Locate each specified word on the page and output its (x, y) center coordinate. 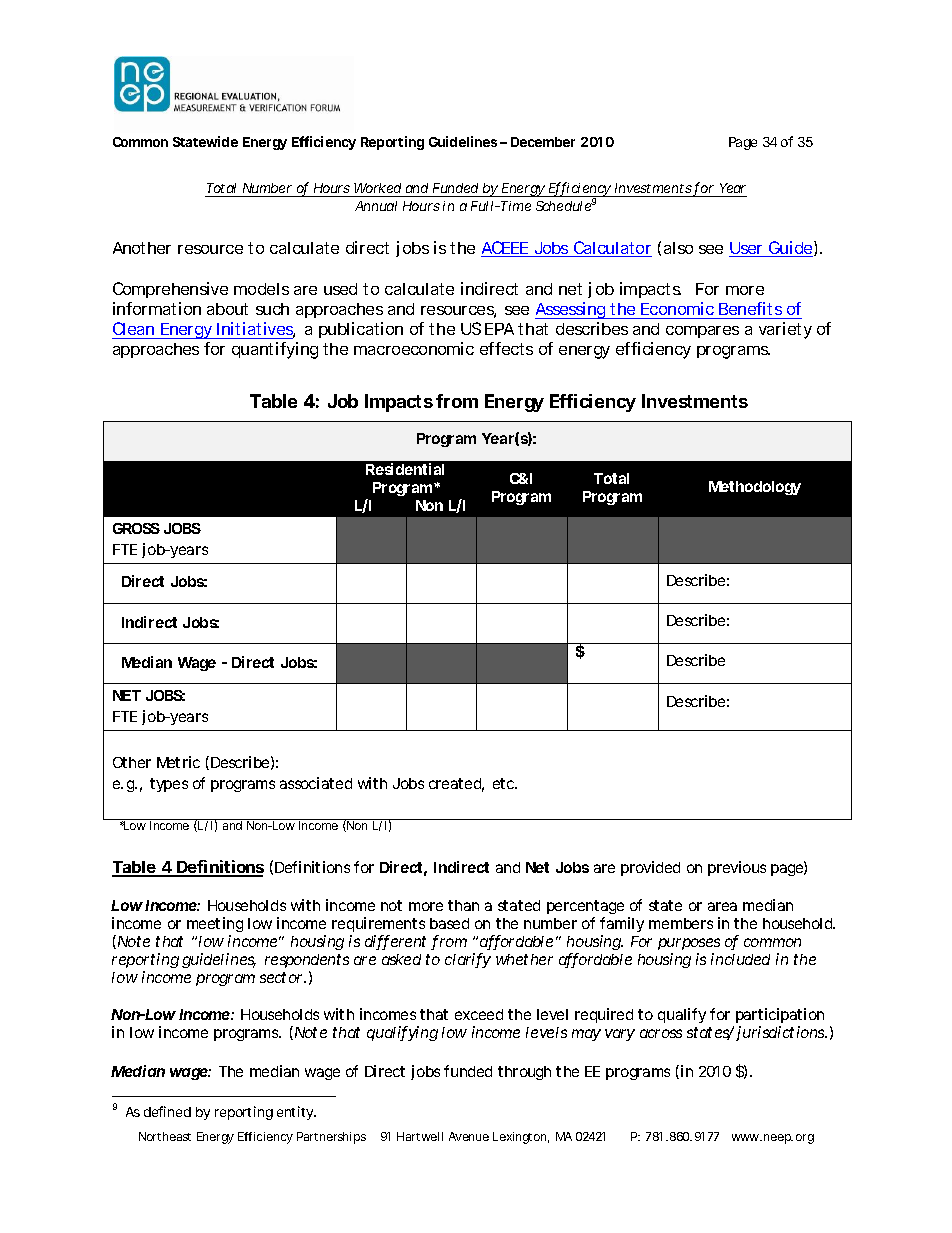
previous (737, 868)
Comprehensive (170, 290)
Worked (377, 188)
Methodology (755, 488)
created (456, 785)
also (678, 248)
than (463, 905)
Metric (178, 762)
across (661, 1033)
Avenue (469, 1136)
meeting (215, 926)
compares (702, 332)
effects (506, 348)
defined (167, 1111)
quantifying (275, 350)
